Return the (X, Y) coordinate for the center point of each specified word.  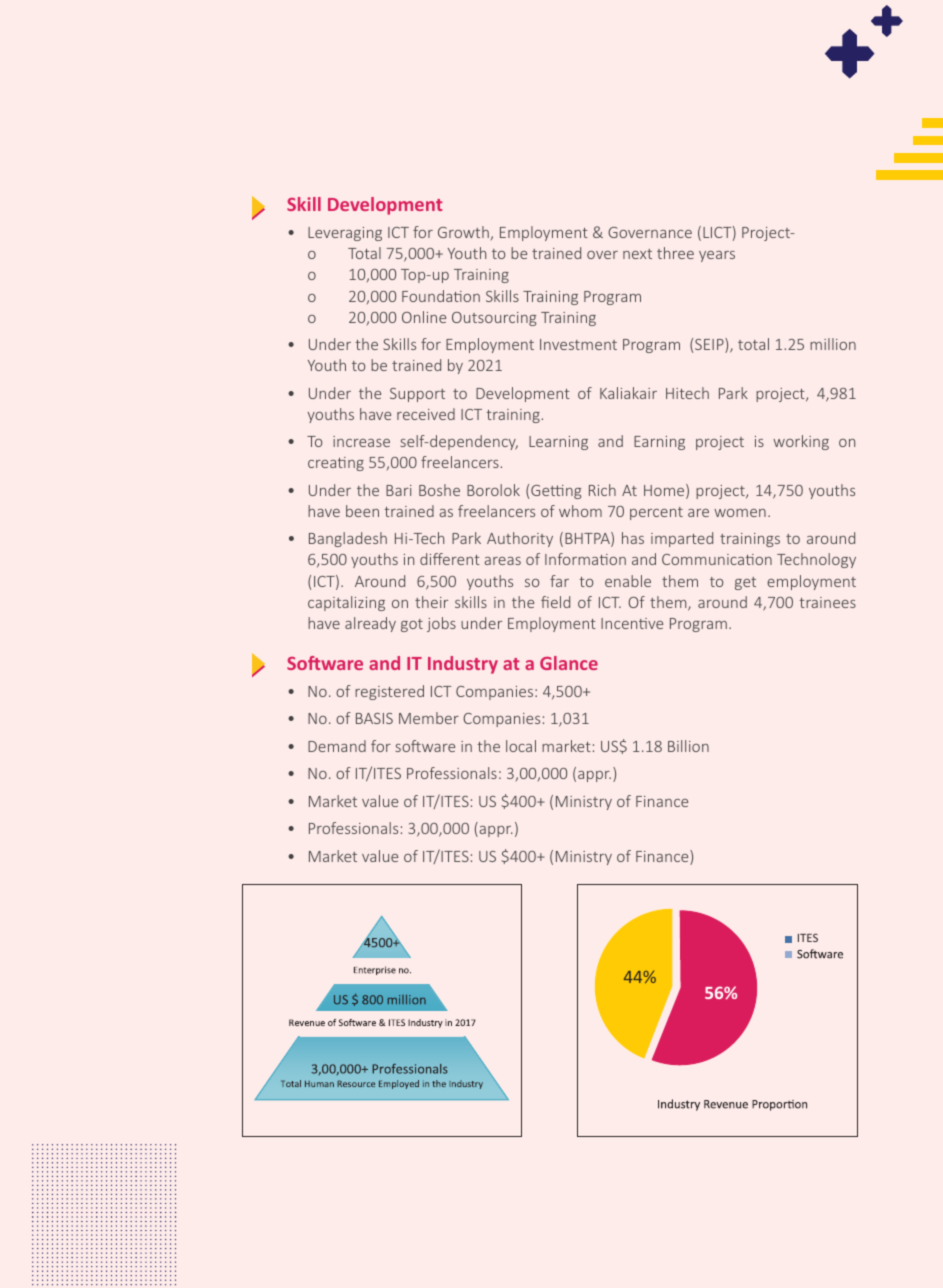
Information (585, 559)
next (637, 254)
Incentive (632, 623)
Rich (602, 490)
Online (424, 317)
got (412, 625)
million (833, 344)
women (740, 513)
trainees (827, 602)
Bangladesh (348, 539)
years (717, 256)
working (801, 442)
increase (361, 441)
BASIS (374, 718)
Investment (578, 344)
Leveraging (345, 234)
